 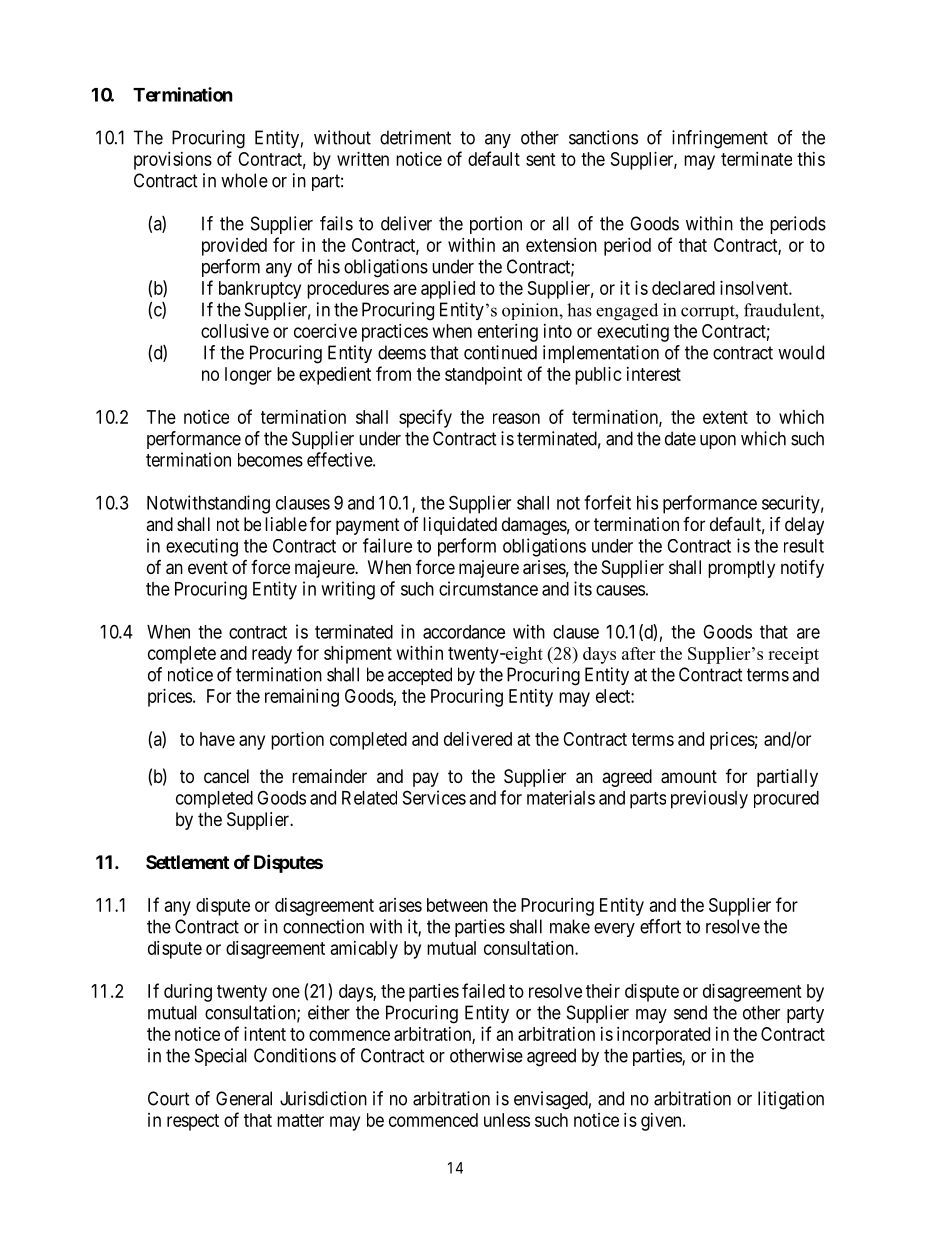 What do you see at coordinates (720, 139) in the document?
I see `infringement` at bounding box center [720, 139].
